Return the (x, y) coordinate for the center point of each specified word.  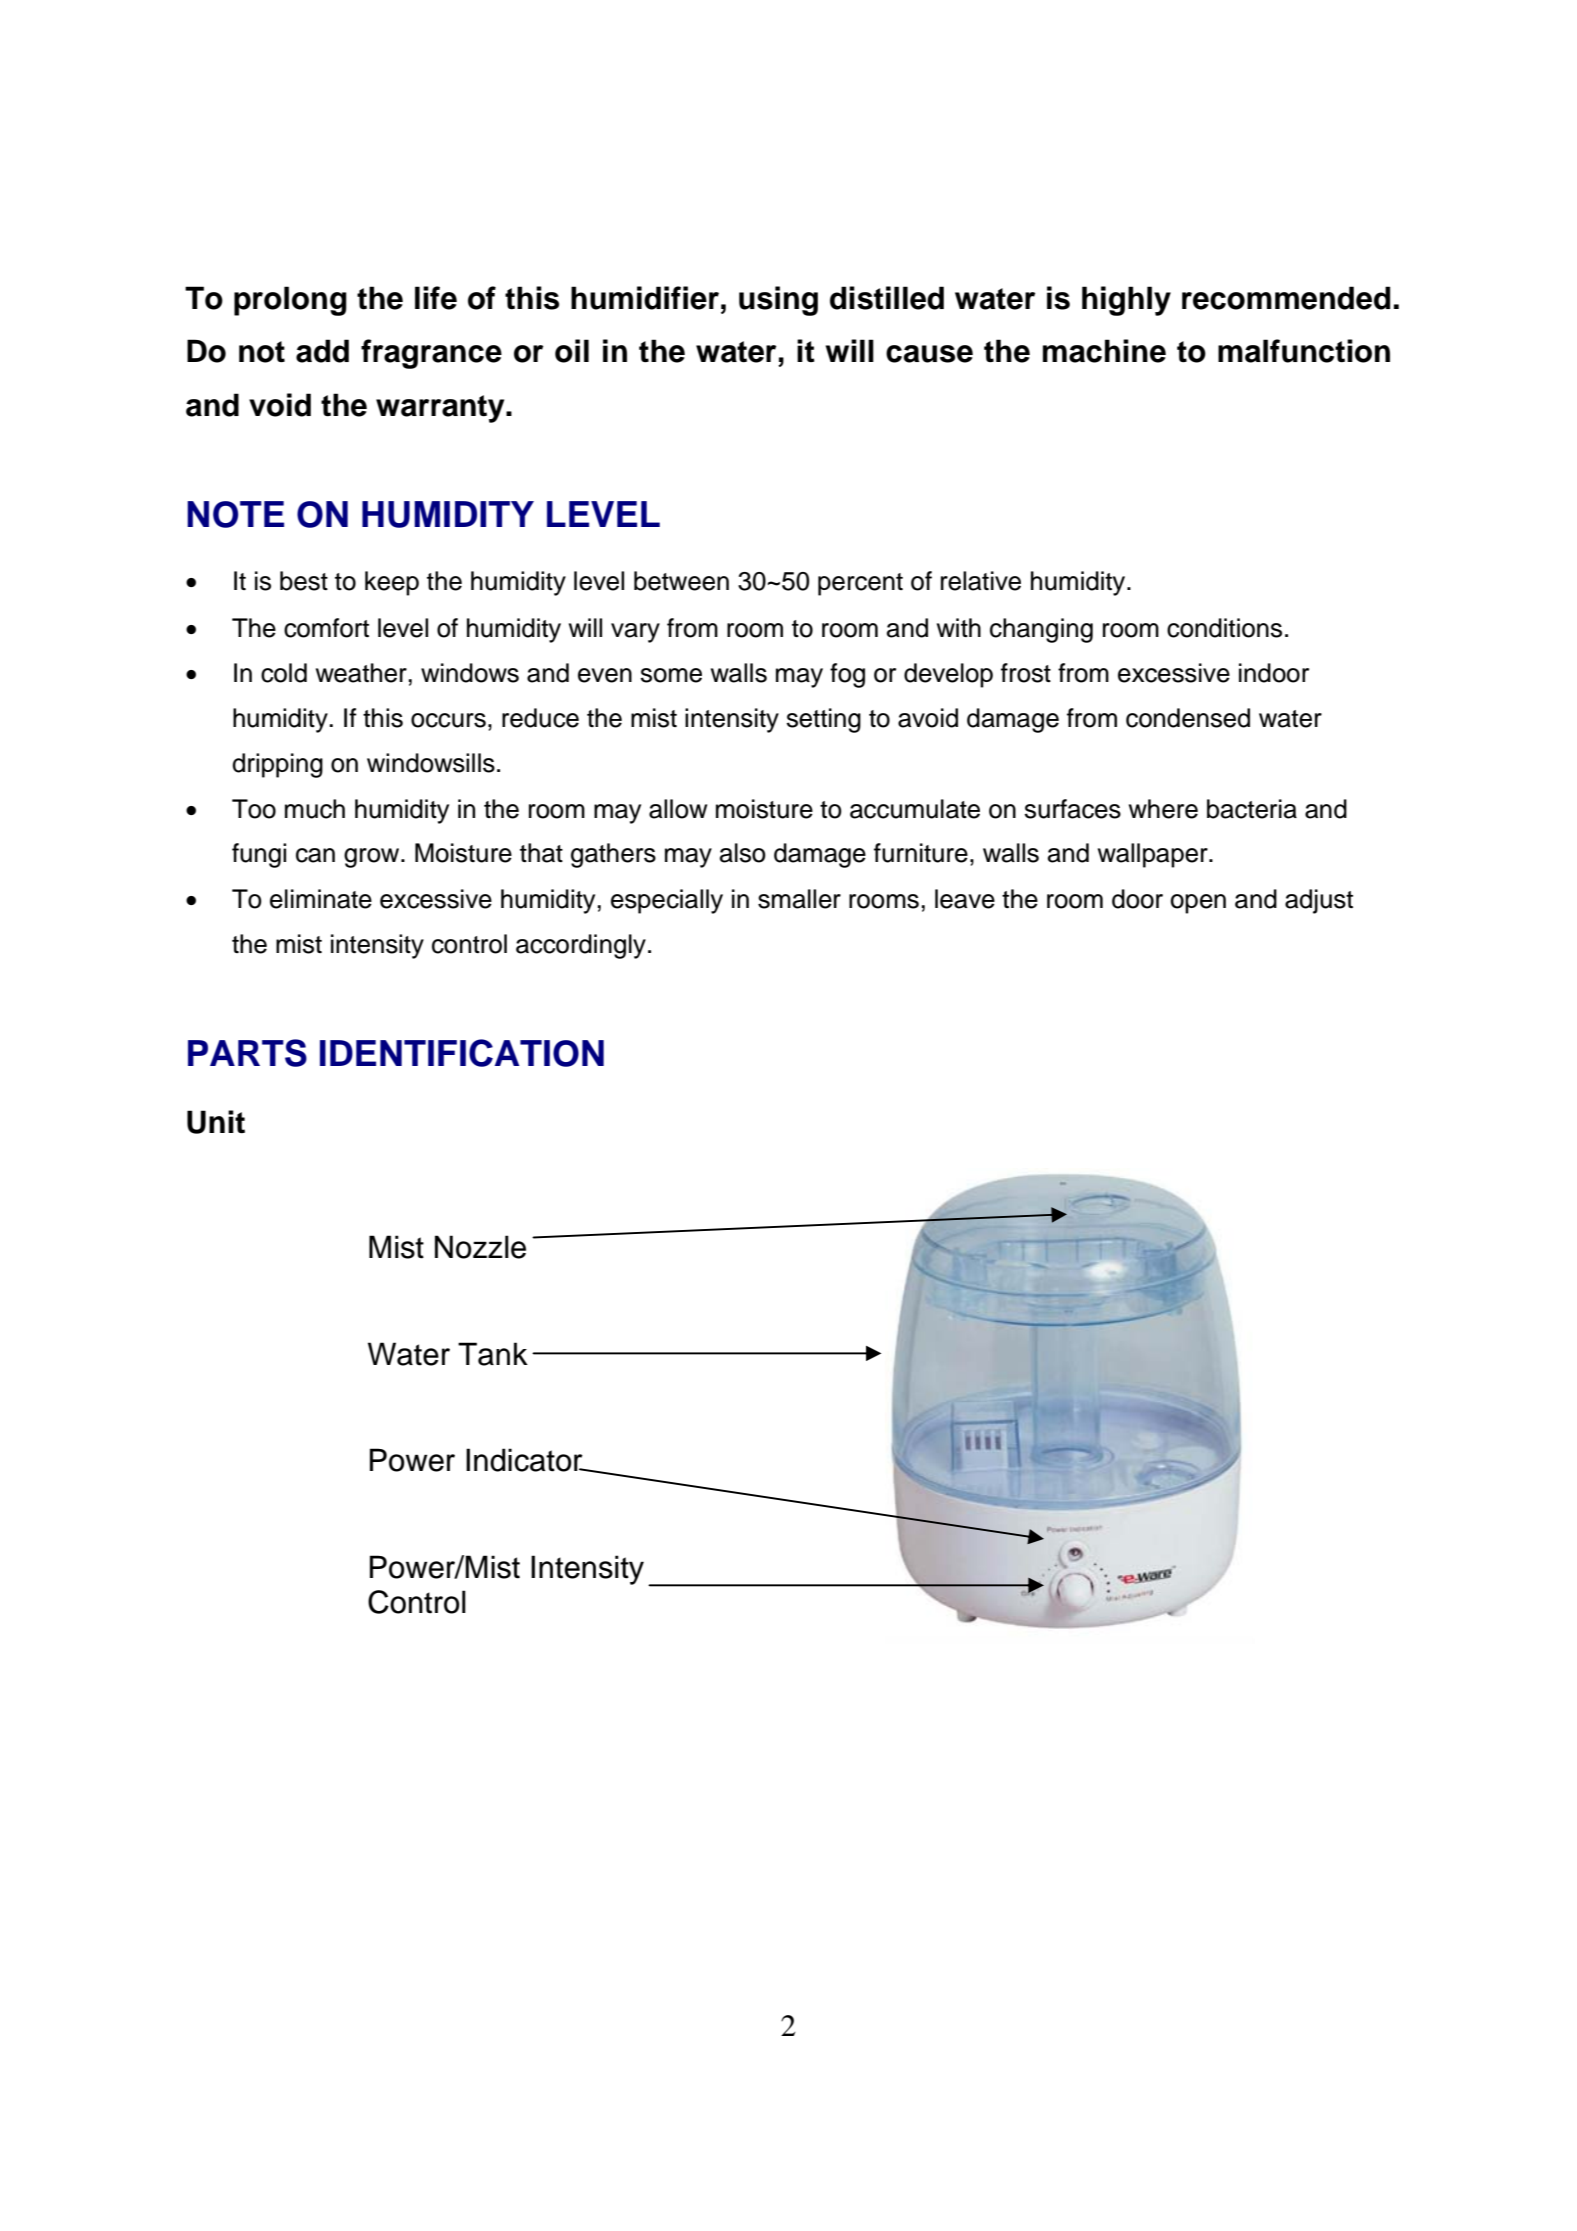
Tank (493, 1354)
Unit (216, 1122)
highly (1126, 301)
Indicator (525, 1460)
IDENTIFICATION (462, 1053)
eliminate (321, 899)
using (778, 301)
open (1198, 904)
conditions (1224, 628)
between (681, 581)
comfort (326, 628)
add (322, 351)
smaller (799, 899)
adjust (1319, 901)
